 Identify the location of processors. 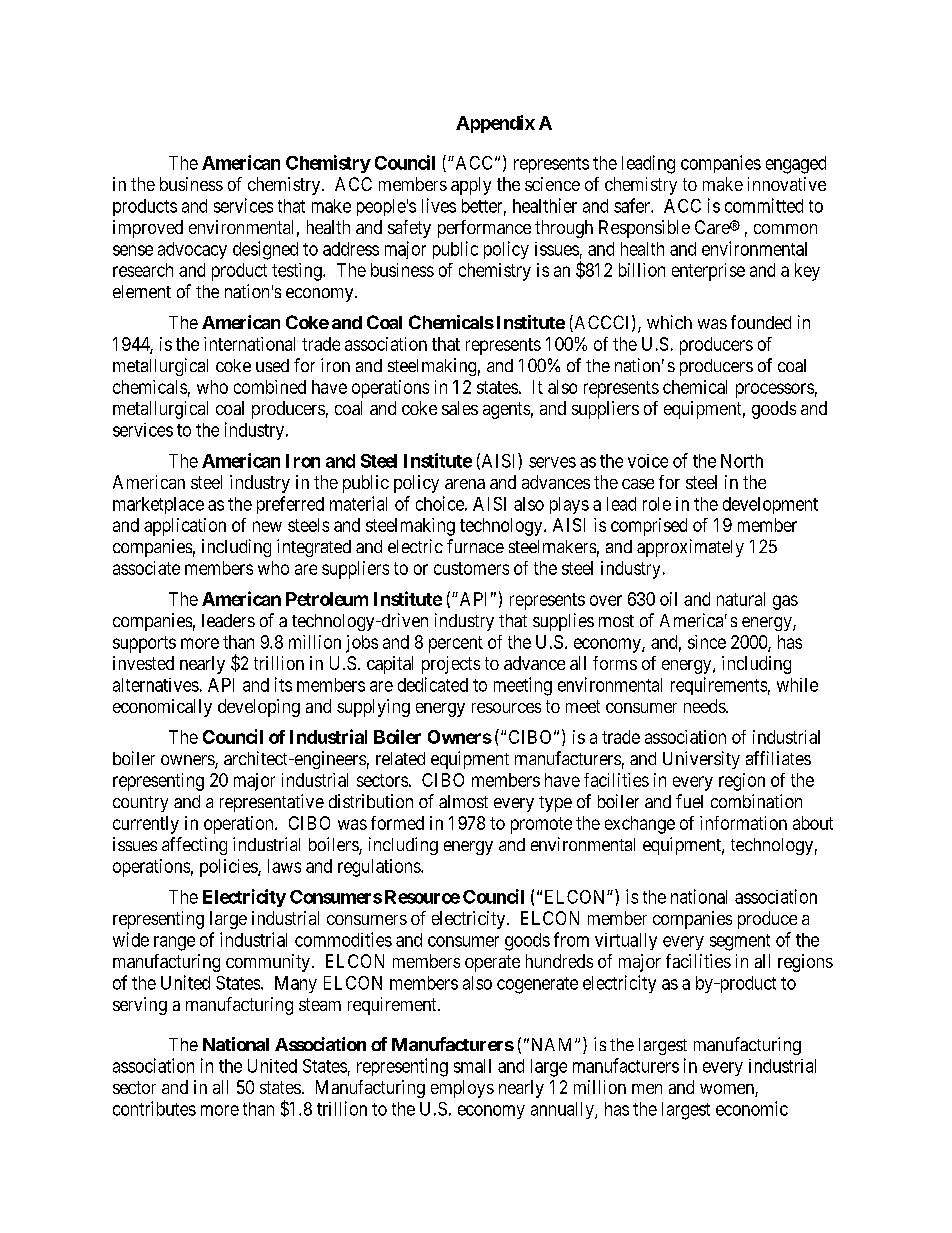
(775, 390).
